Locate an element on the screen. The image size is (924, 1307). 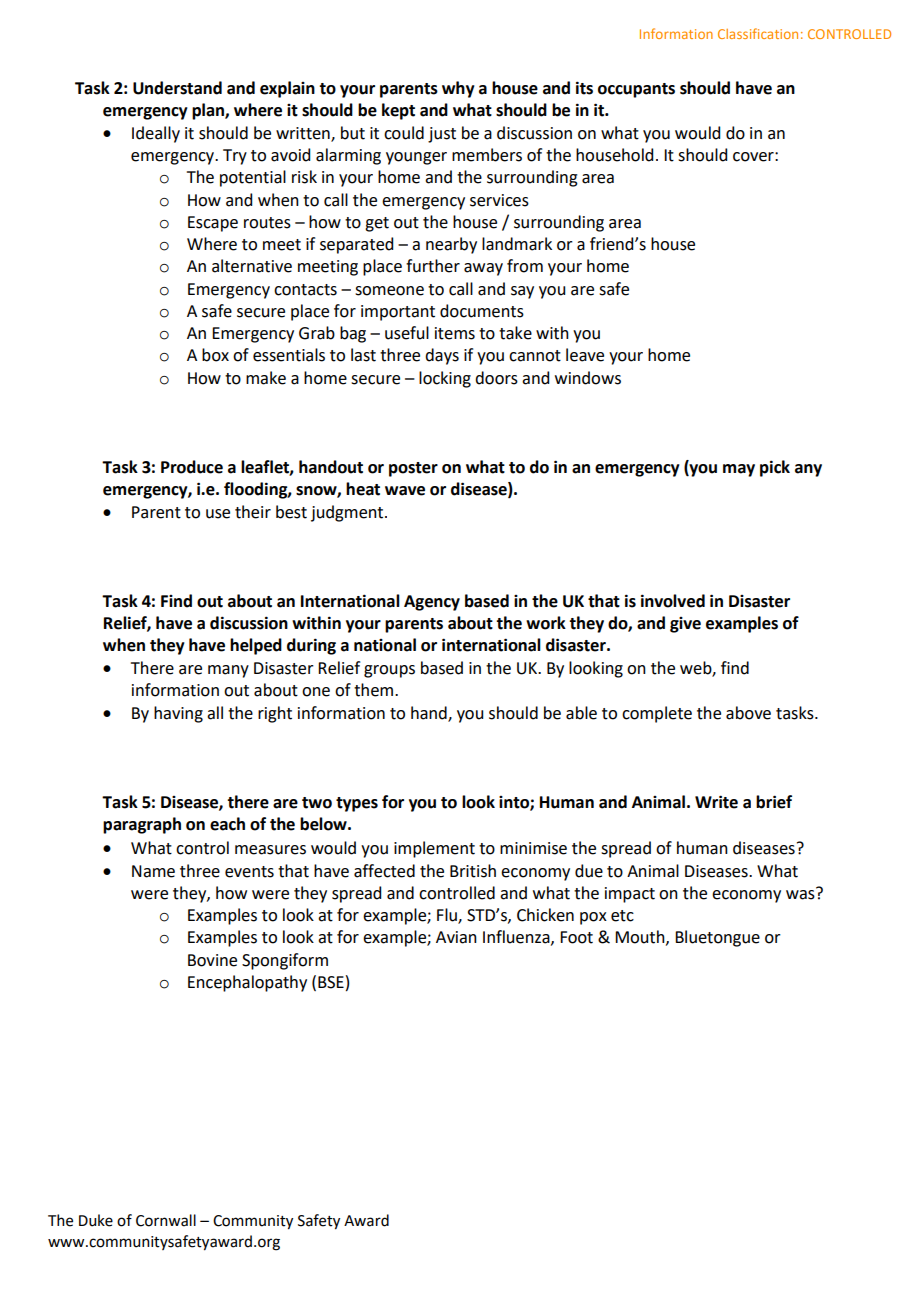
give is located at coordinates (685, 625).
